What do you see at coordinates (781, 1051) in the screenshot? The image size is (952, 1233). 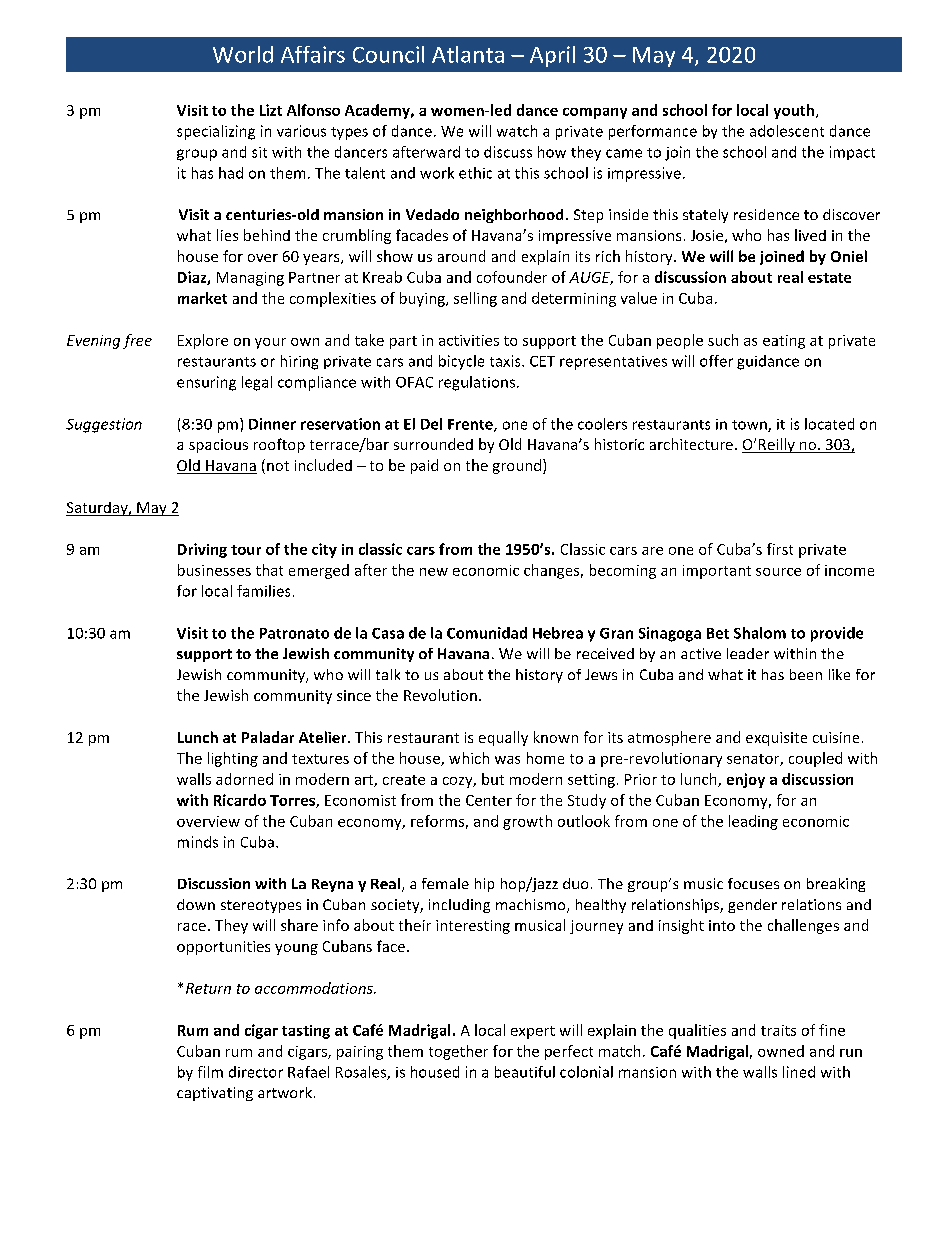 I see `owned` at bounding box center [781, 1051].
